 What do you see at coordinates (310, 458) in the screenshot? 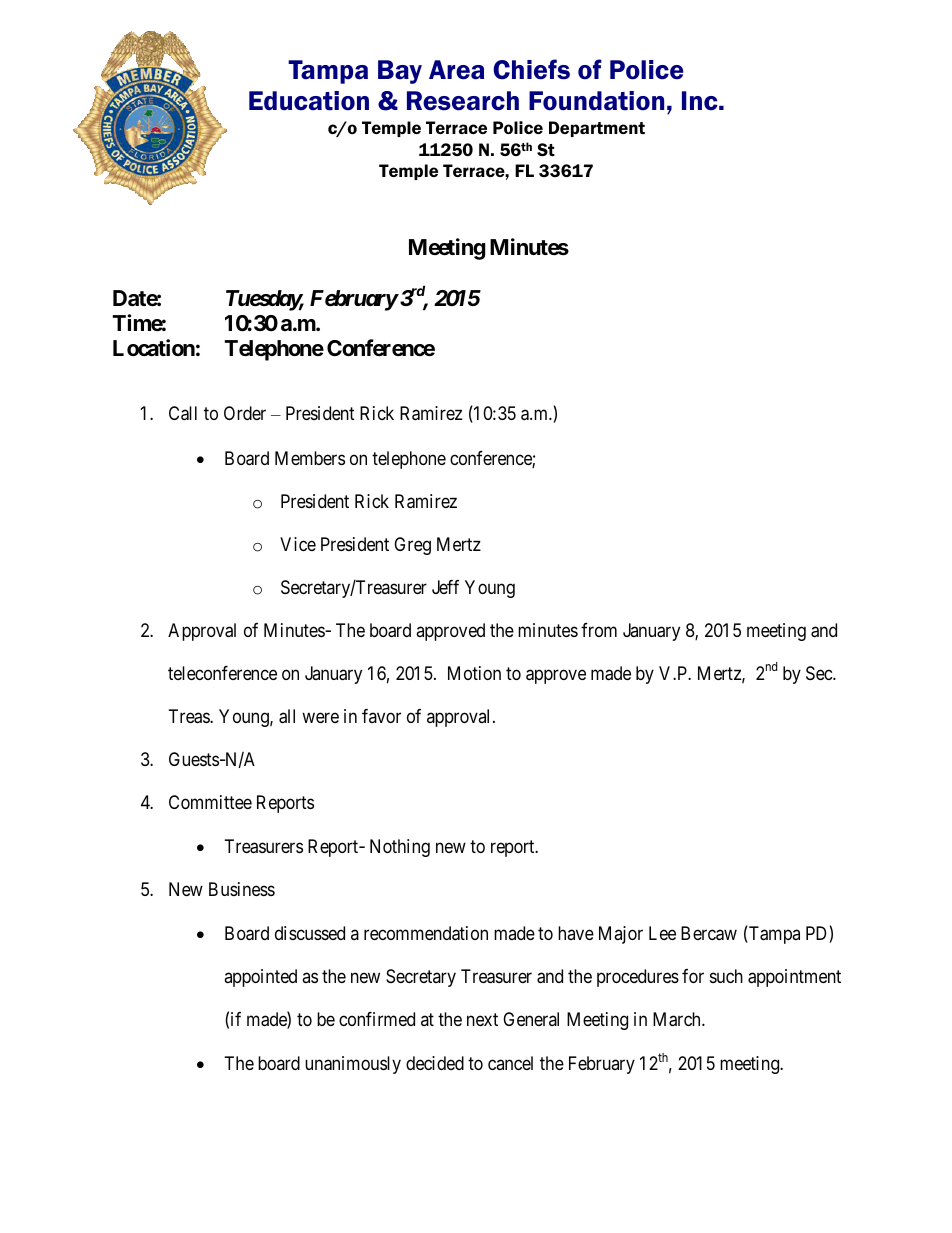
I see `Members` at bounding box center [310, 458].
